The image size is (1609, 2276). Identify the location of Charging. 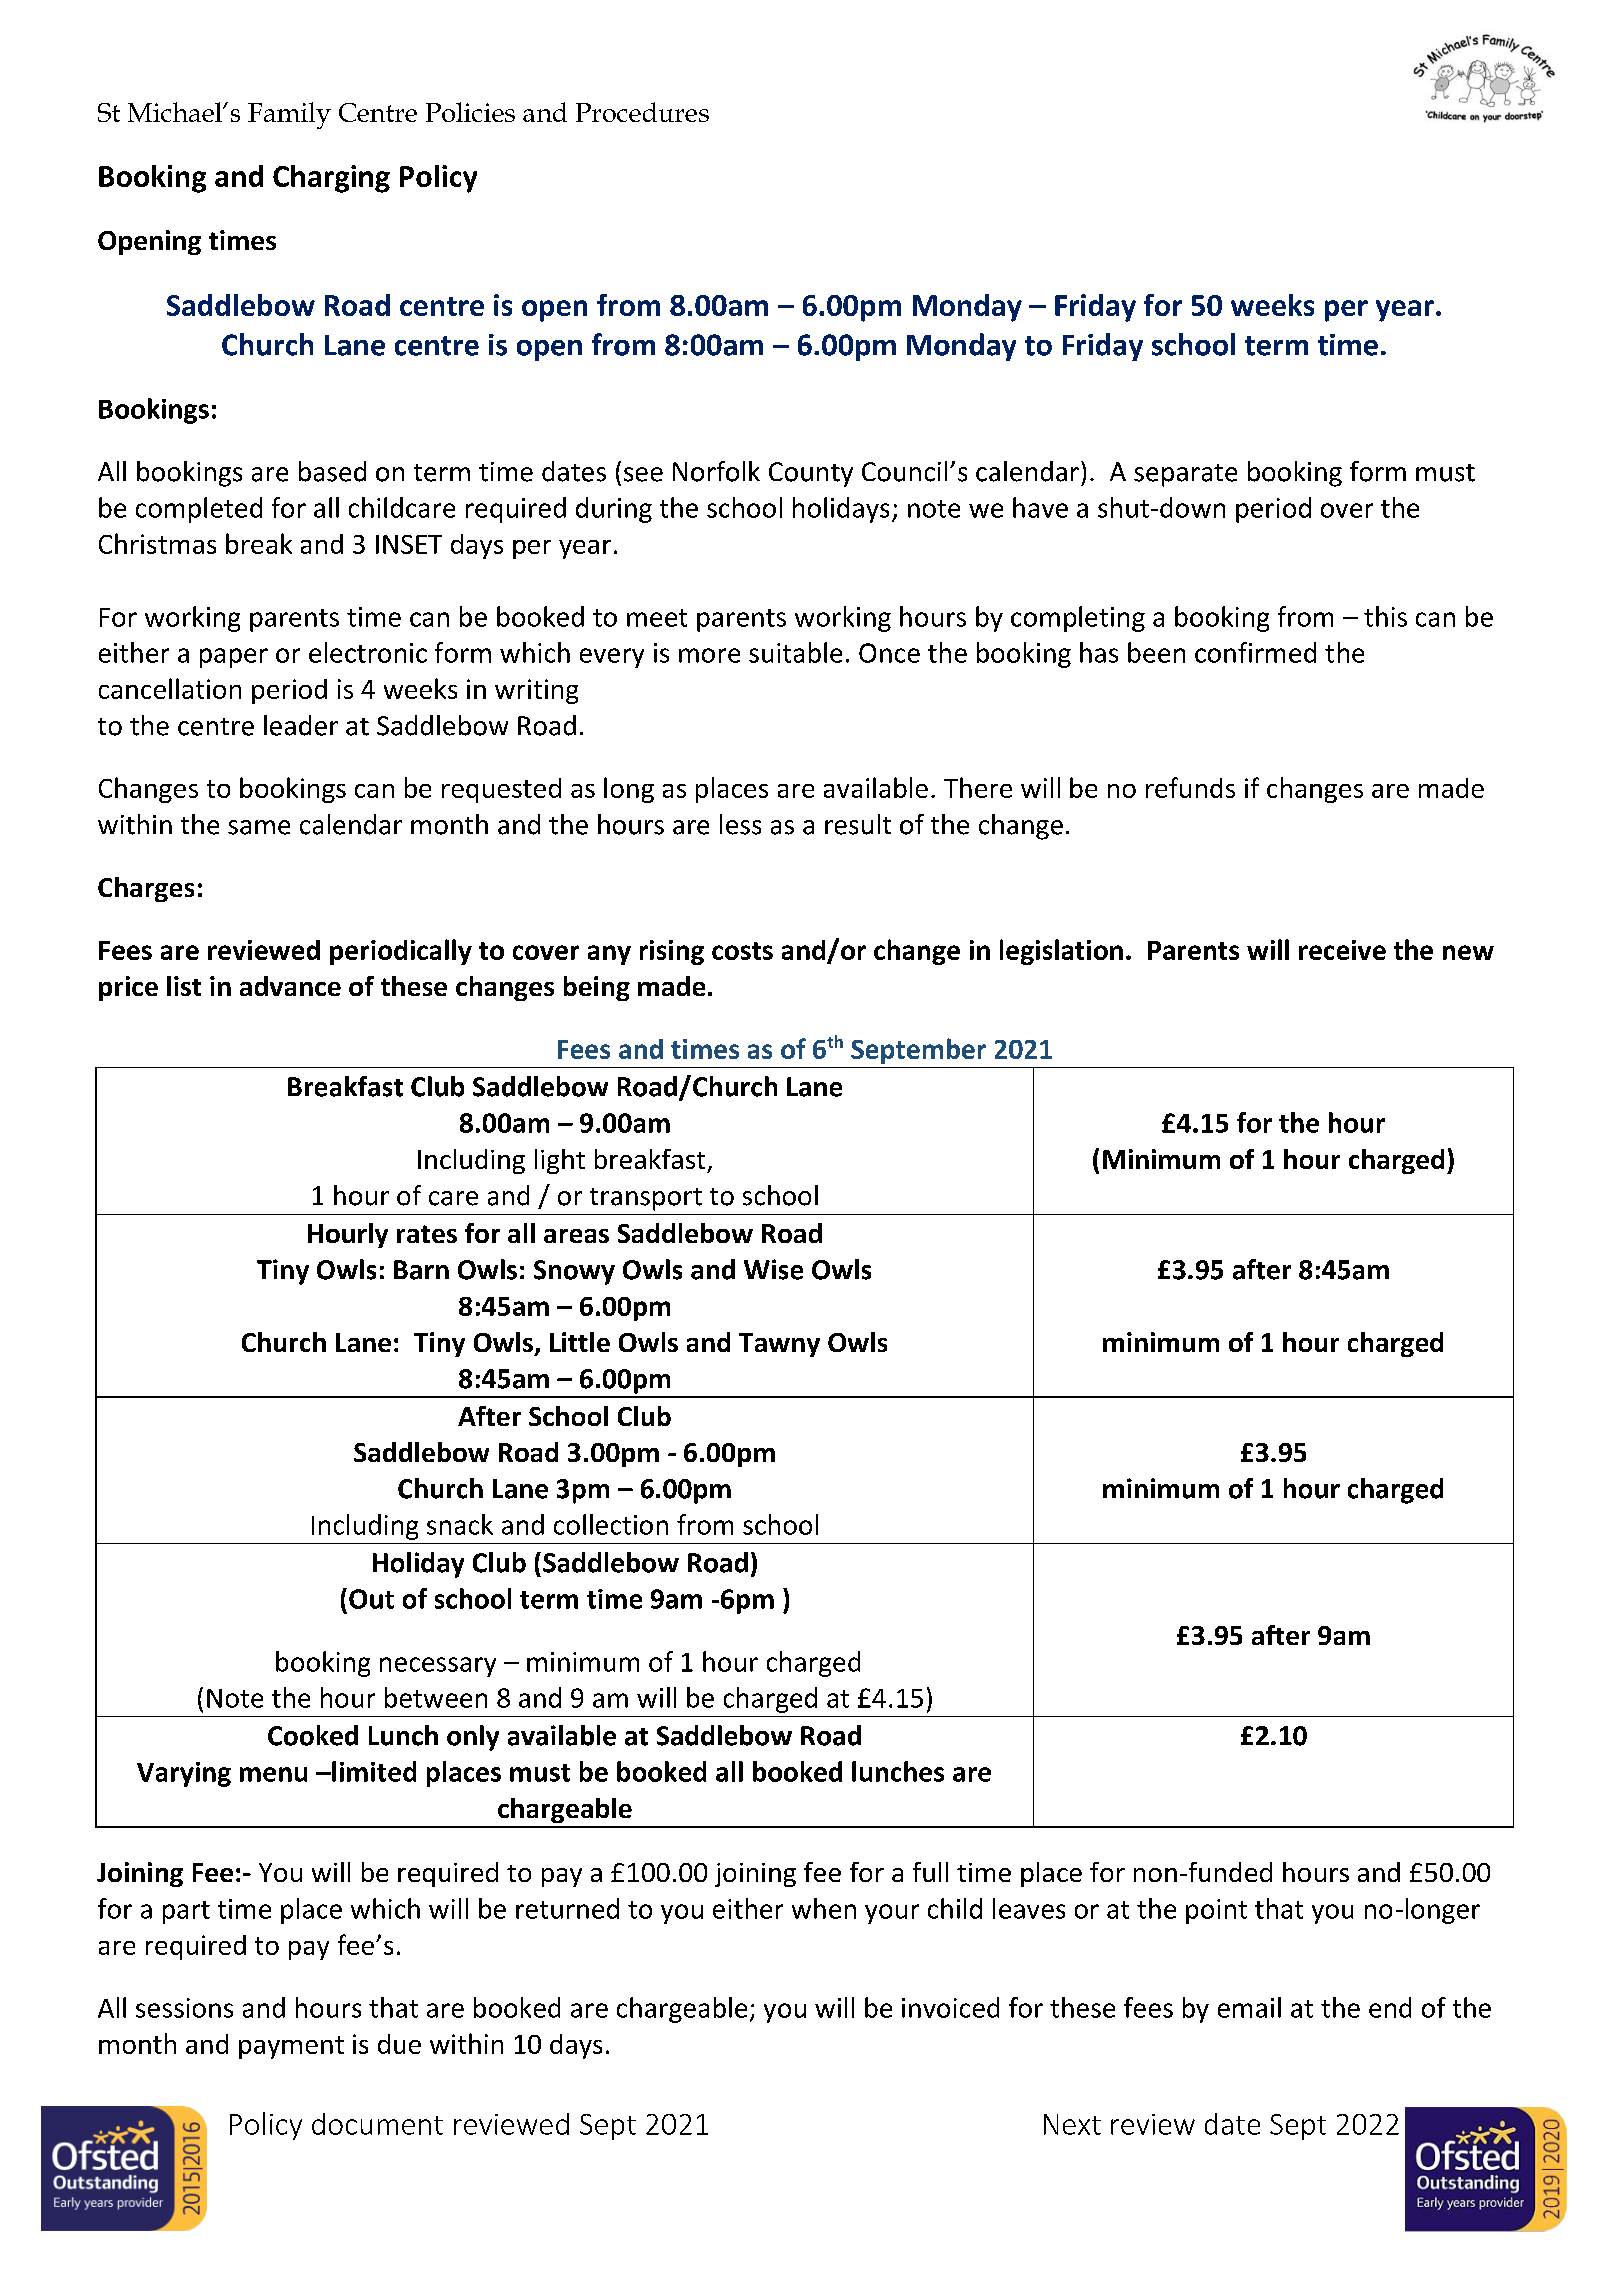
(331, 179).
